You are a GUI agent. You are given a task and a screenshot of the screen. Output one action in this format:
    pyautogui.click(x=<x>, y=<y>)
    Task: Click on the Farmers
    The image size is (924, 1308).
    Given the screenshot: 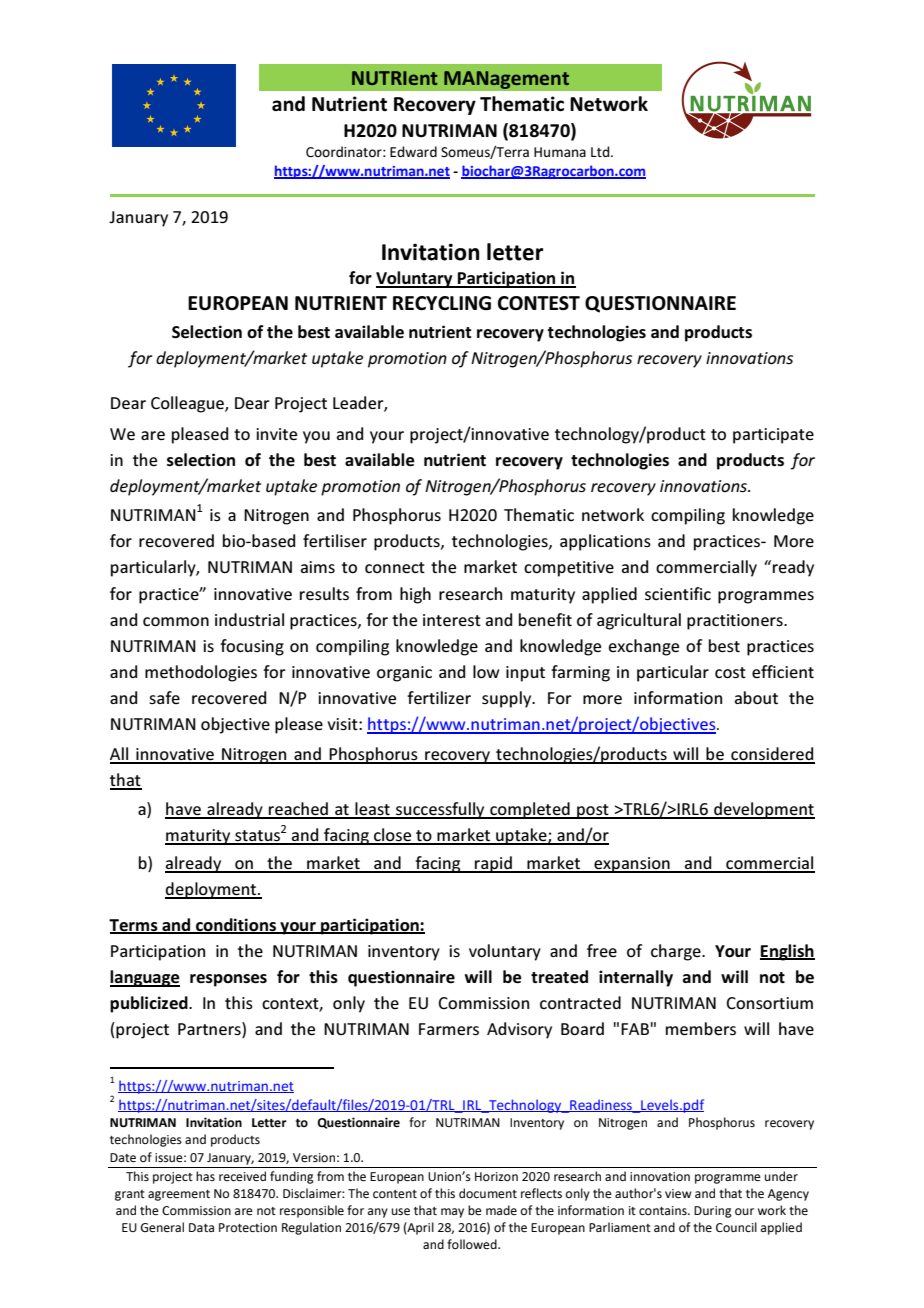 What is the action you would take?
    pyautogui.click(x=449, y=1029)
